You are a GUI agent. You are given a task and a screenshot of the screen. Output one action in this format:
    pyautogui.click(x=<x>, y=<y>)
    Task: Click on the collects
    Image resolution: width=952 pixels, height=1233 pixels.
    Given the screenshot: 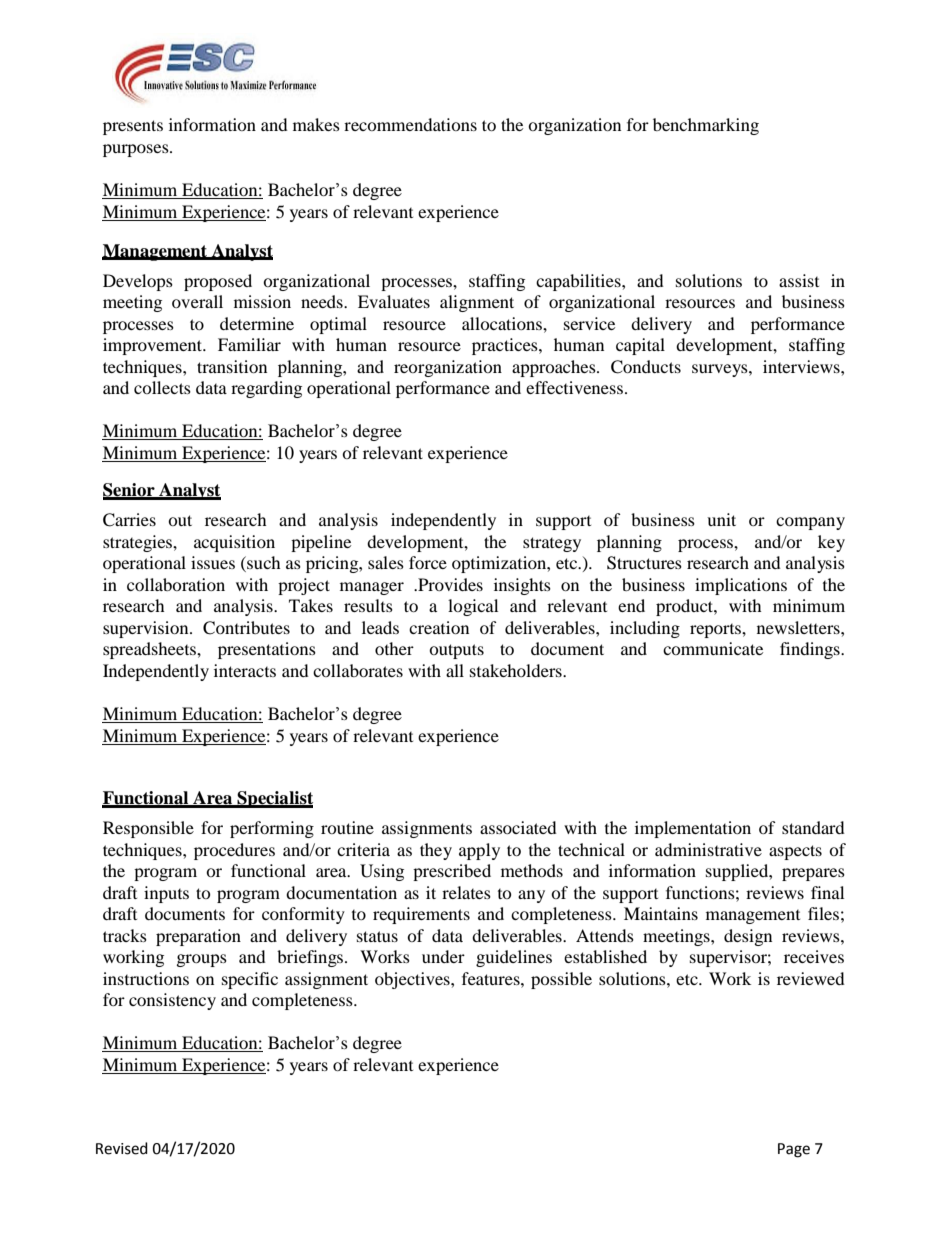 What is the action you would take?
    pyautogui.click(x=162, y=387)
